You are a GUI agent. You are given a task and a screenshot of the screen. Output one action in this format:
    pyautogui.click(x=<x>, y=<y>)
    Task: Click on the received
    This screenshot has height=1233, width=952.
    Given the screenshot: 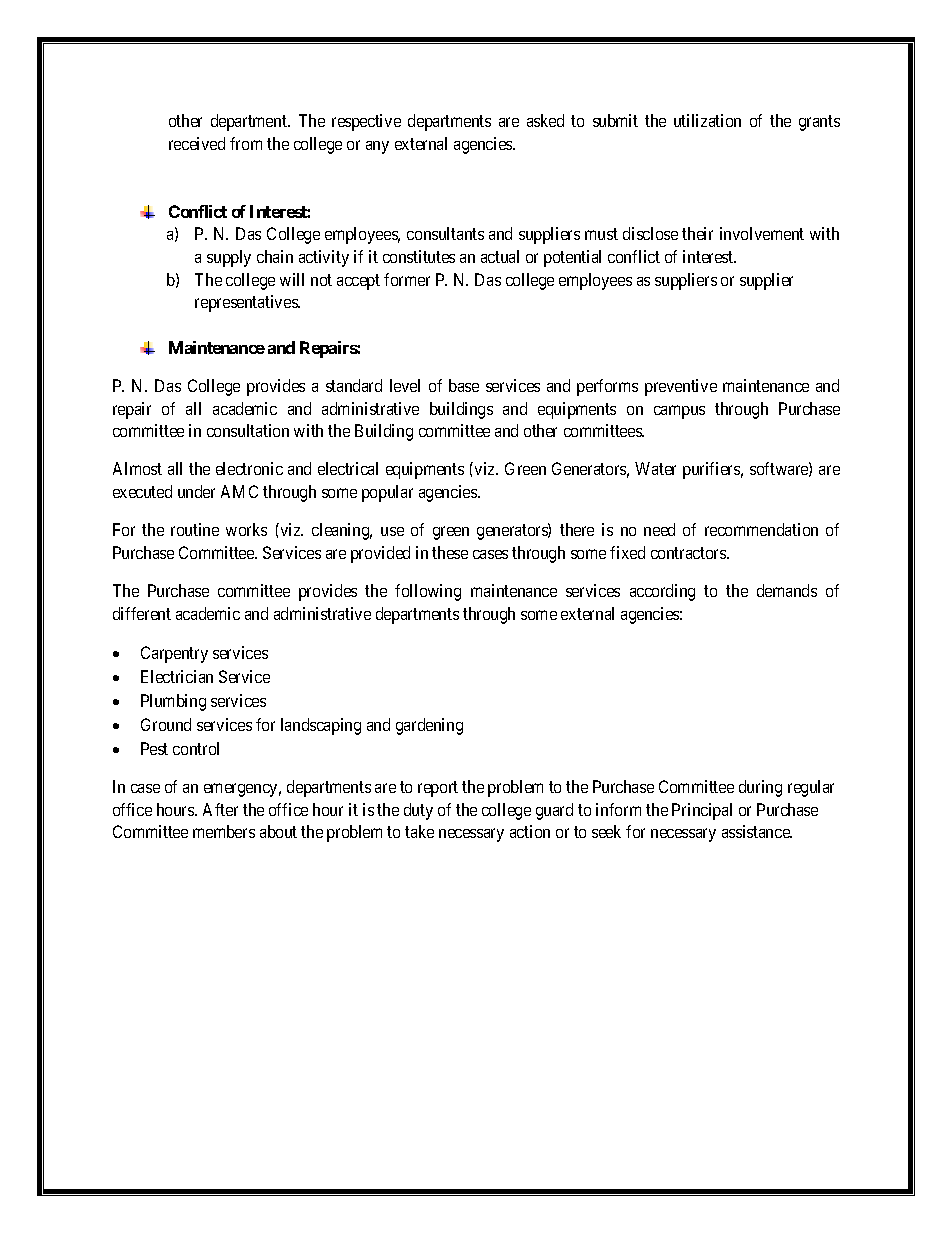 What is the action you would take?
    pyautogui.click(x=197, y=143)
